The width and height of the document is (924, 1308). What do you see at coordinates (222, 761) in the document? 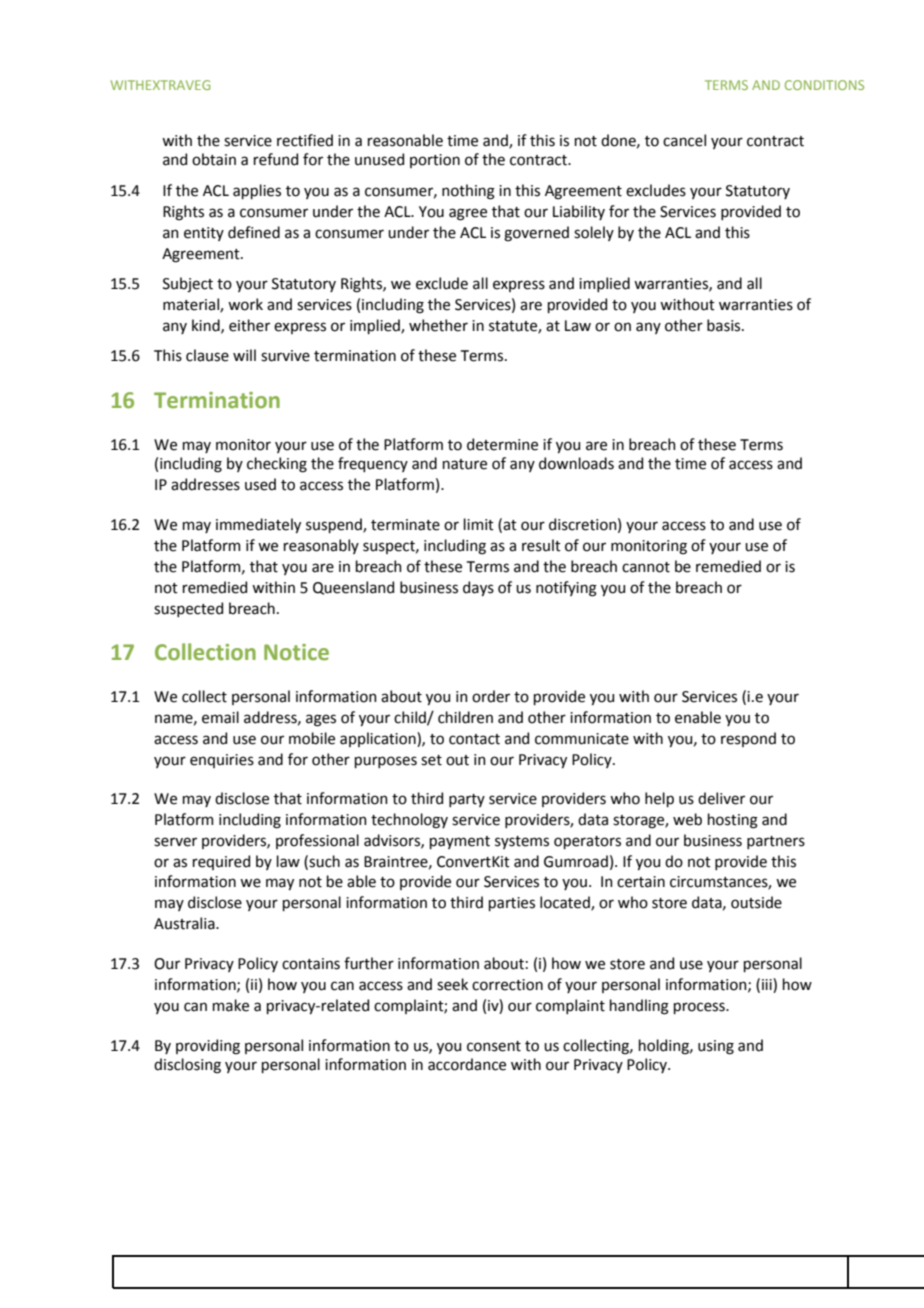
I see `enquiries` at bounding box center [222, 761].
